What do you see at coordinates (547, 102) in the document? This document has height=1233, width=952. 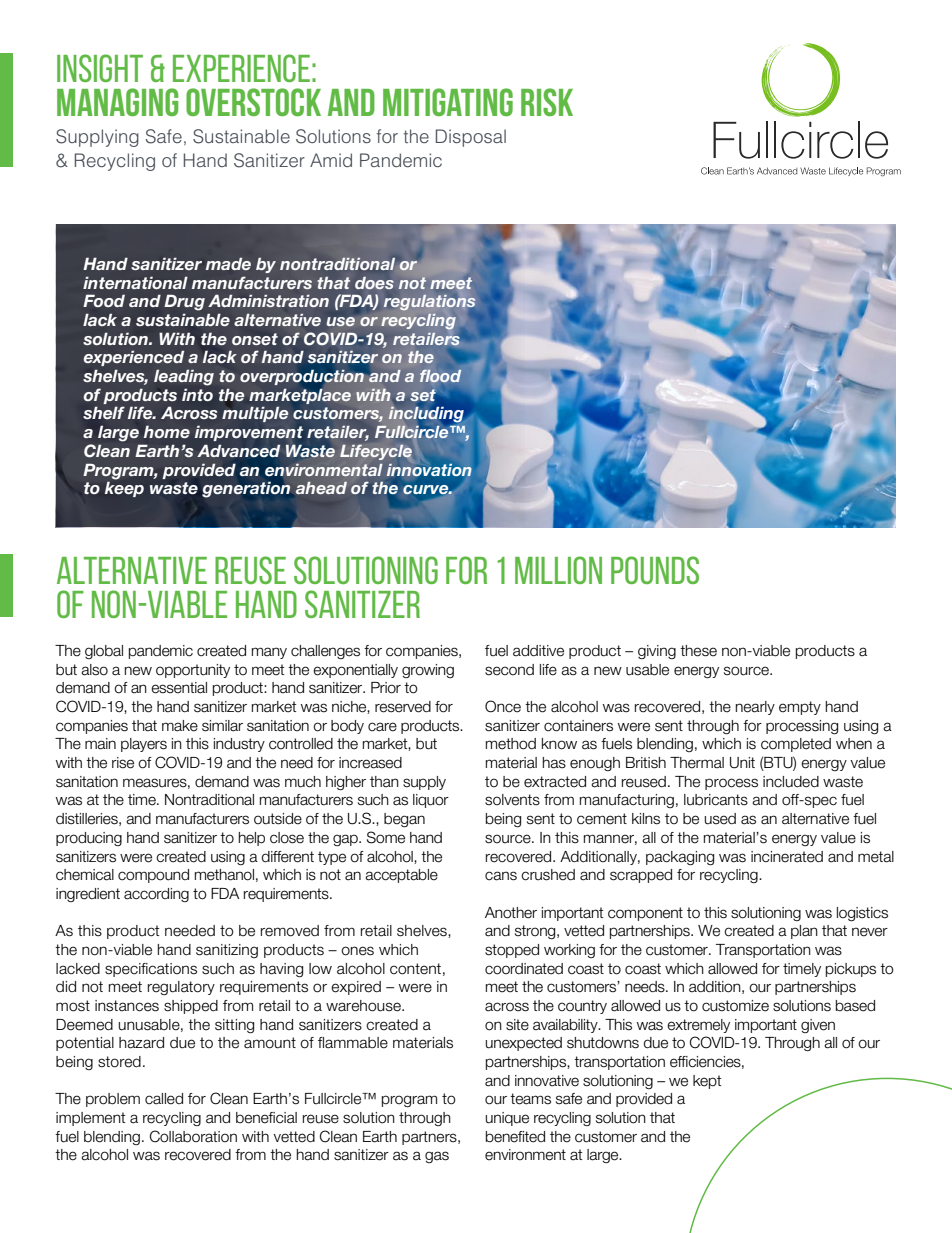 I see `Risk` at bounding box center [547, 102].
